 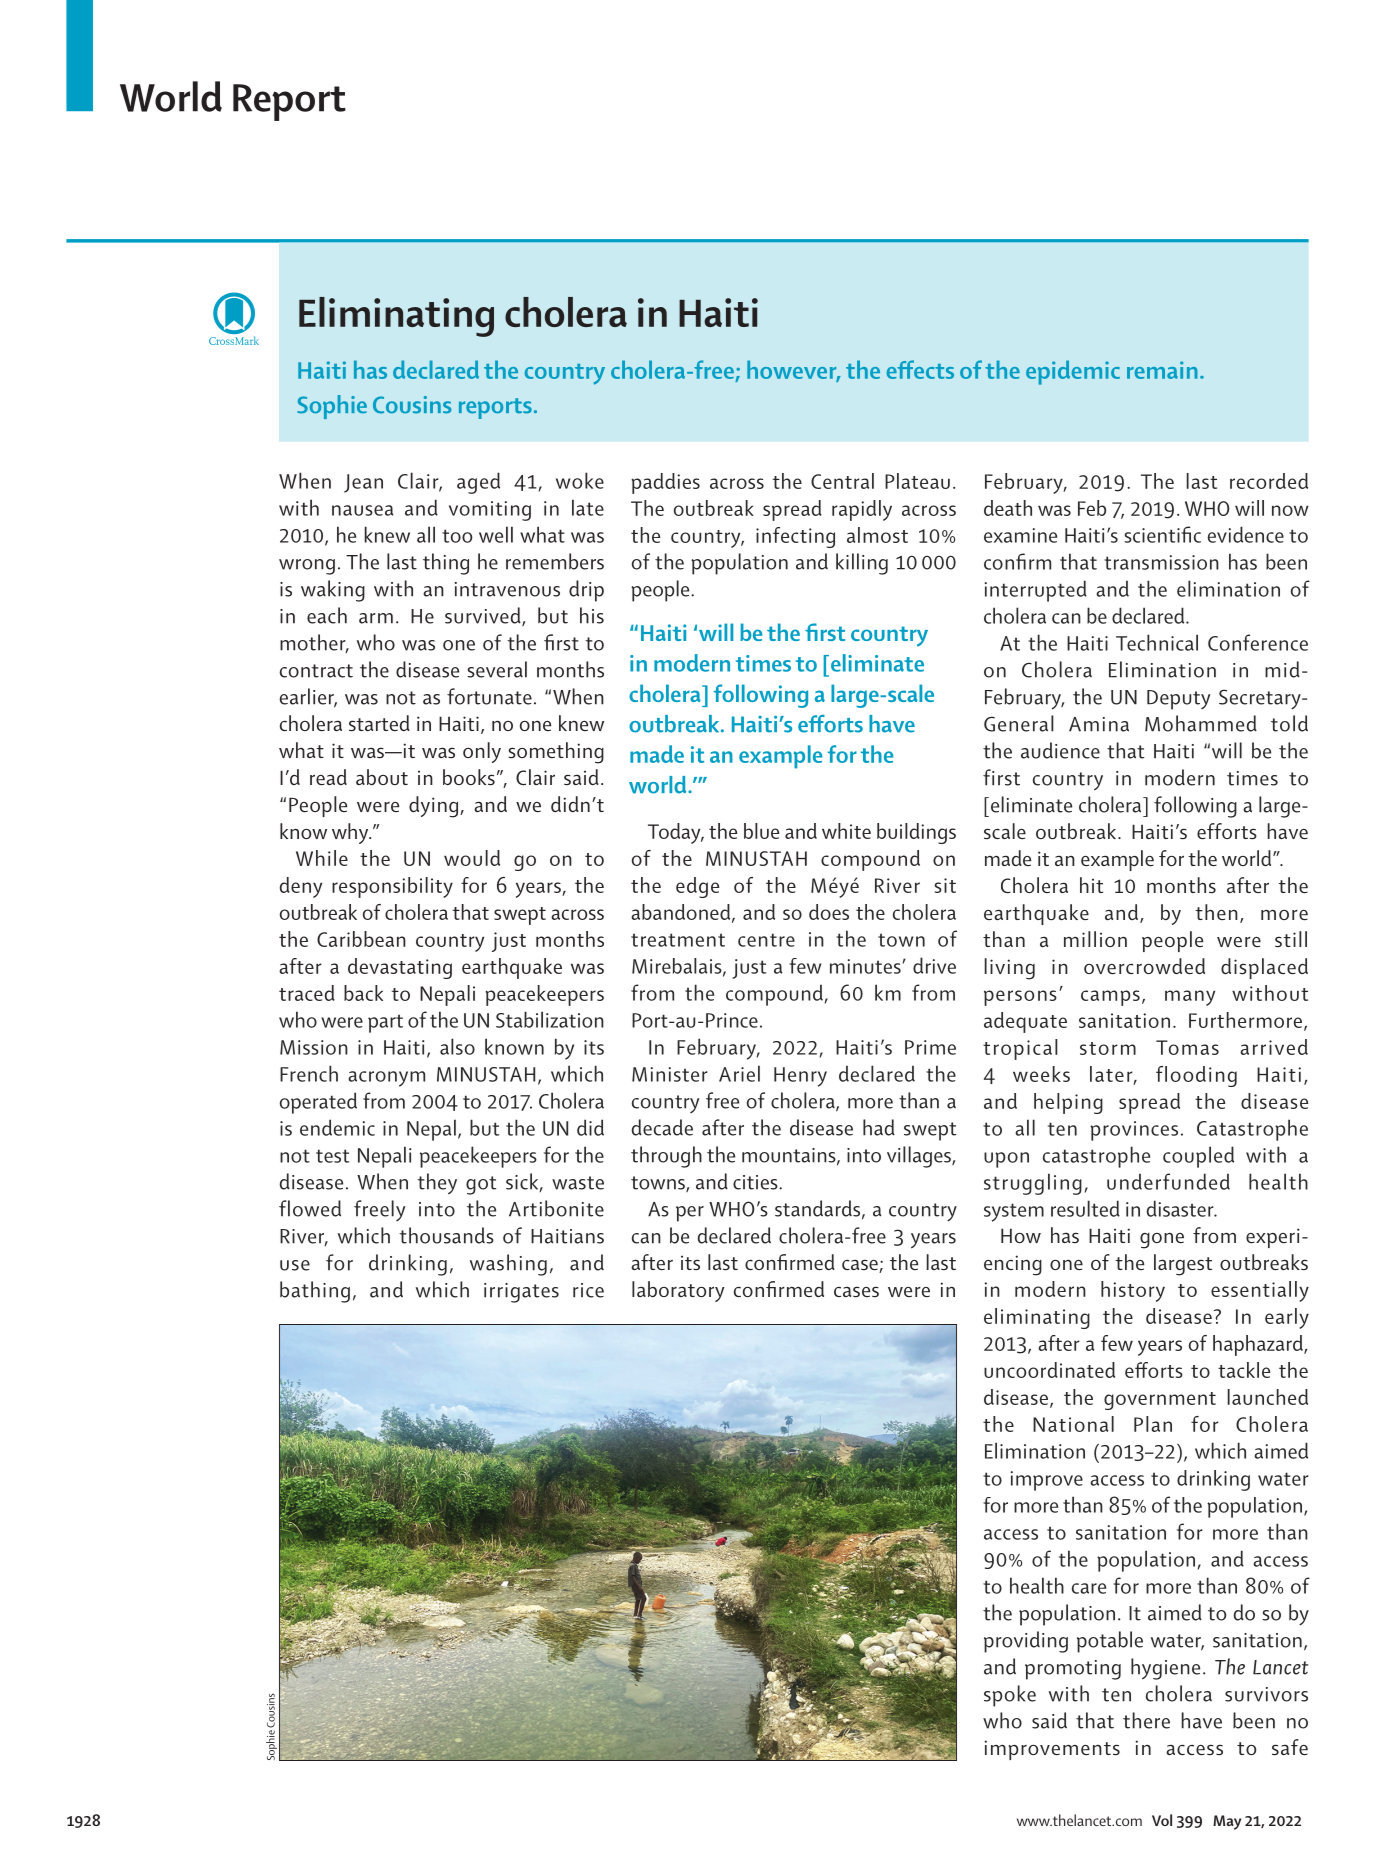 I want to click on remain, so click(x=1162, y=370).
